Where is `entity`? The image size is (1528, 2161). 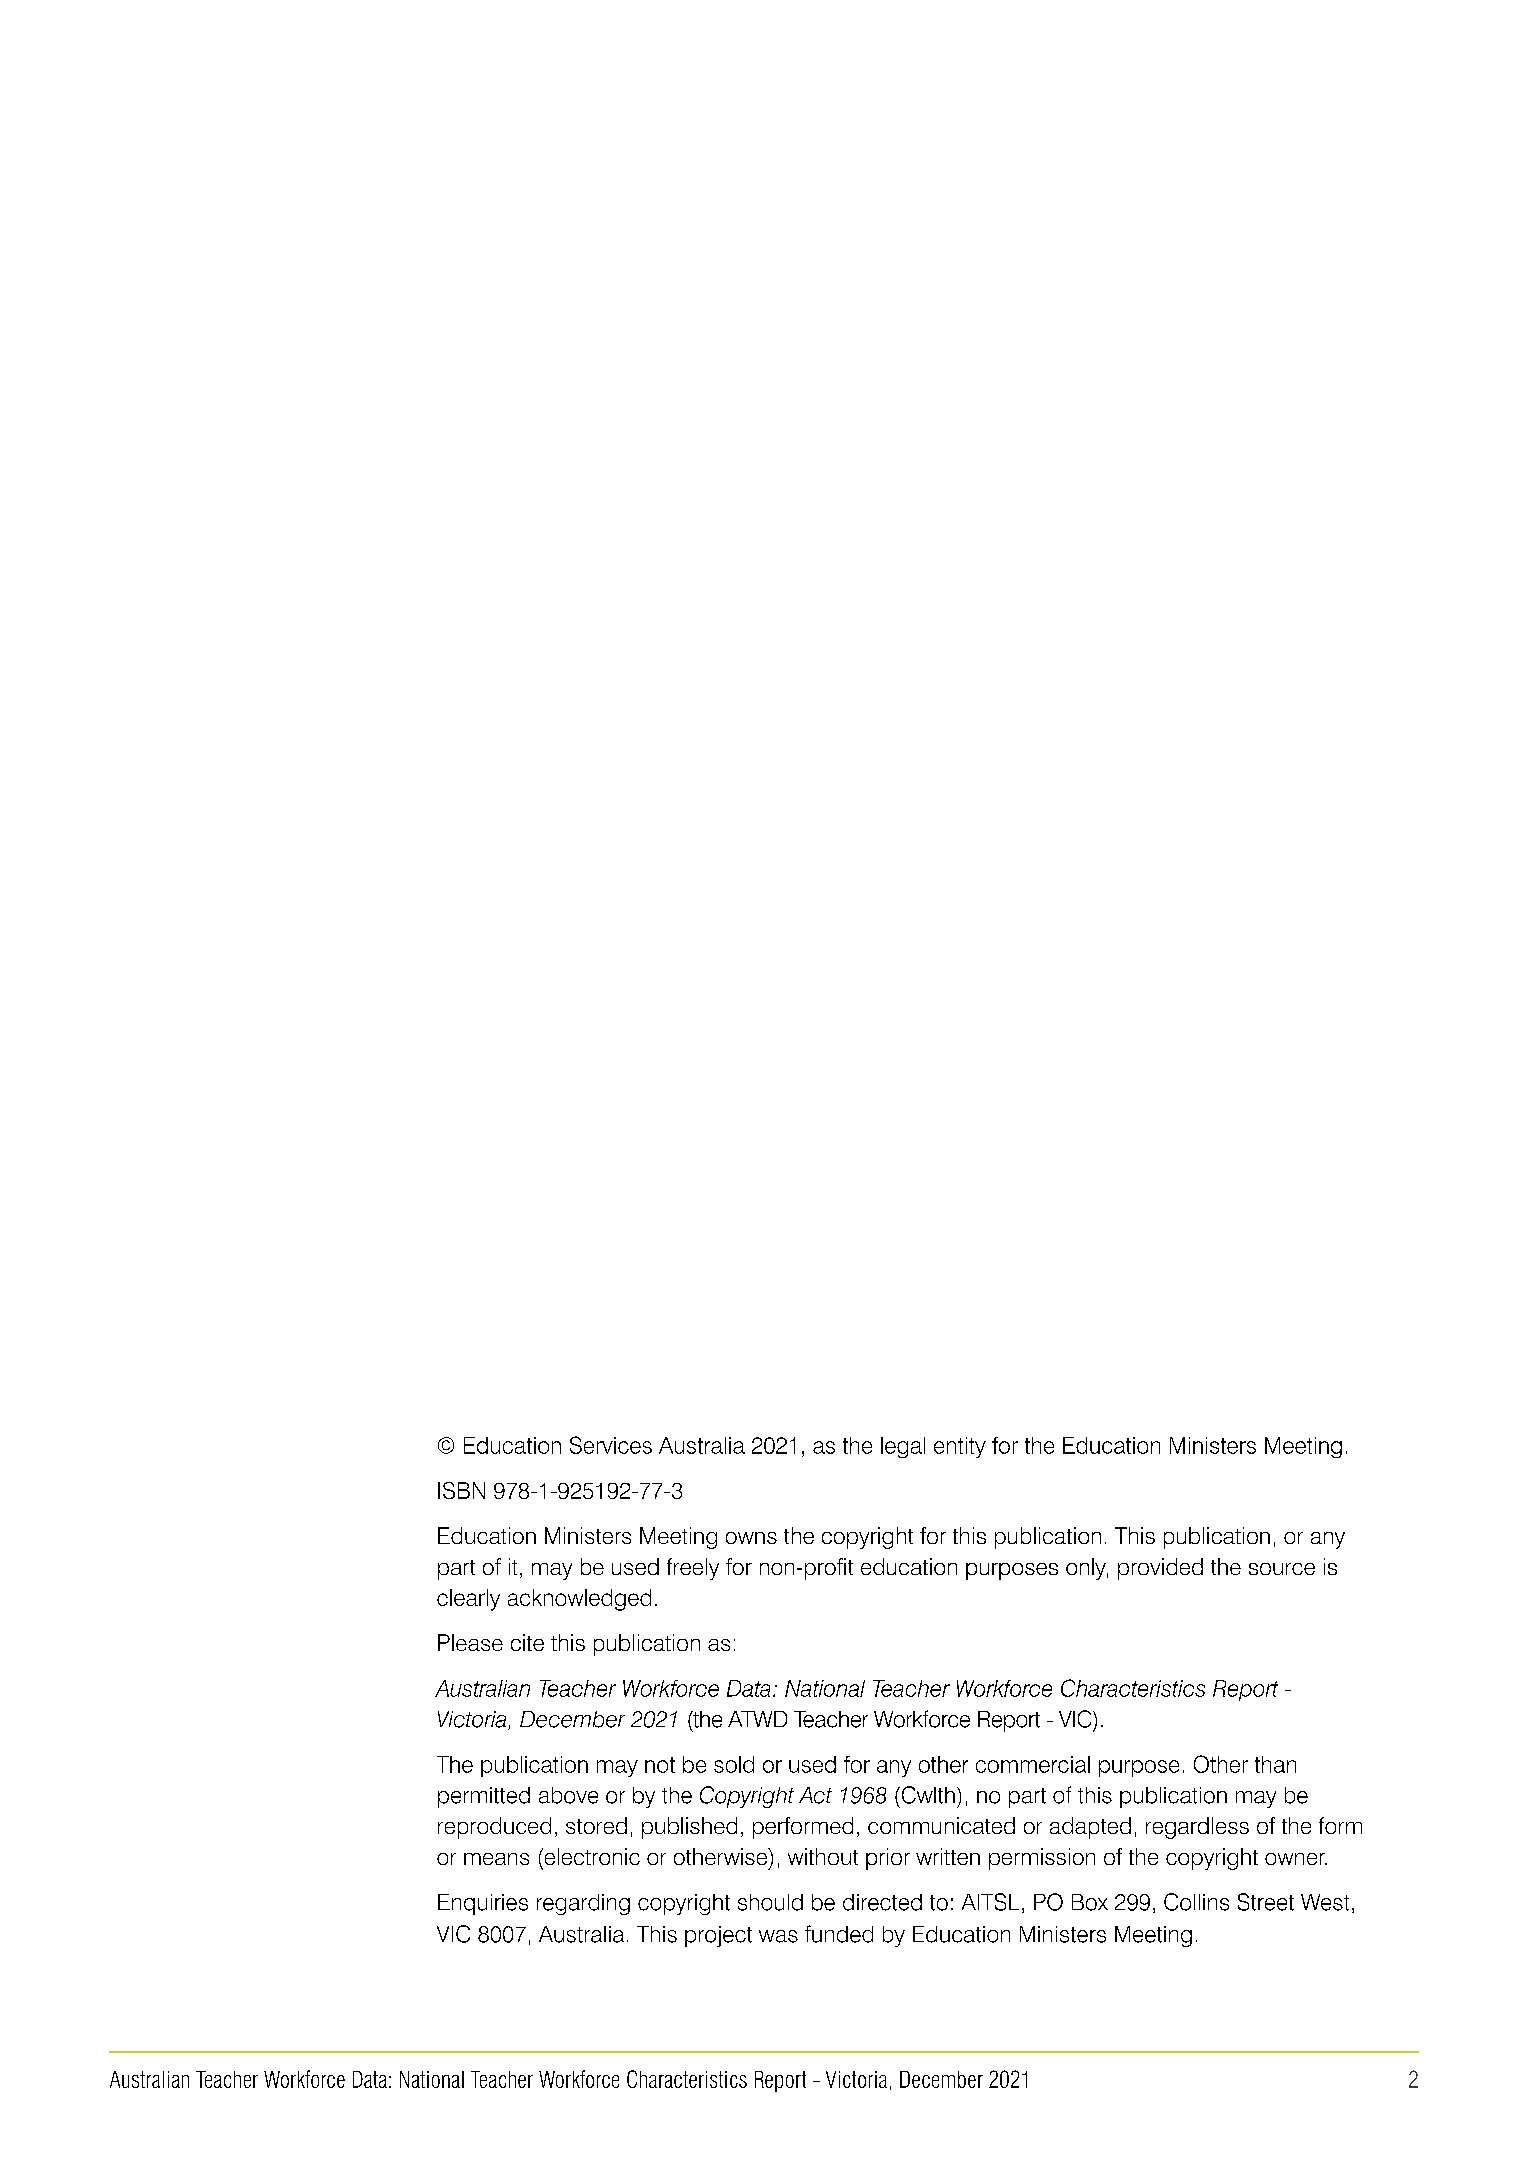
entity is located at coordinates (960, 1447).
